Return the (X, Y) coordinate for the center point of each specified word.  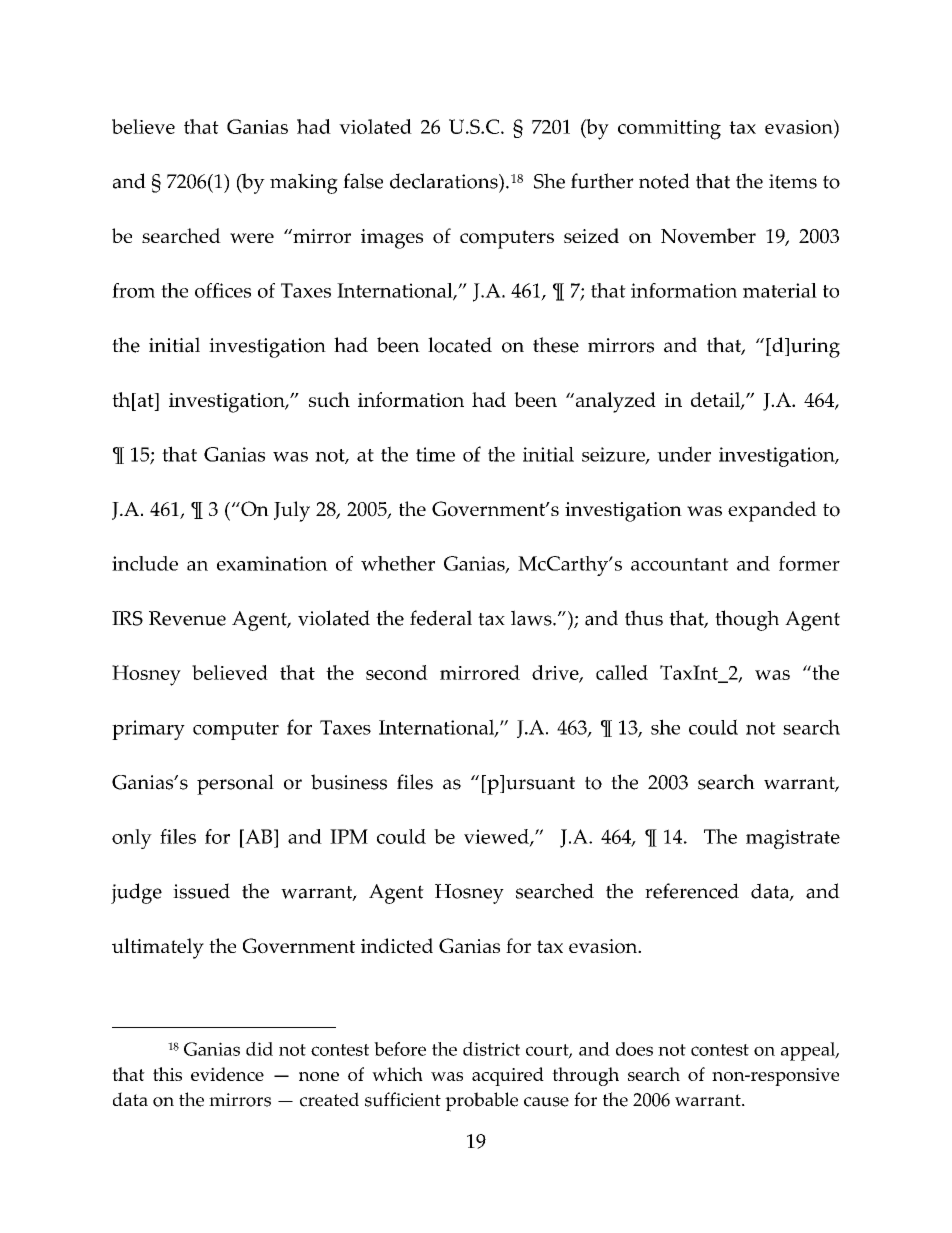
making (304, 183)
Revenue (187, 618)
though (747, 620)
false (363, 181)
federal (441, 618)
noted (664, 181)
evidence (227, 1074)
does (634, 1049)
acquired (508, 1076)
